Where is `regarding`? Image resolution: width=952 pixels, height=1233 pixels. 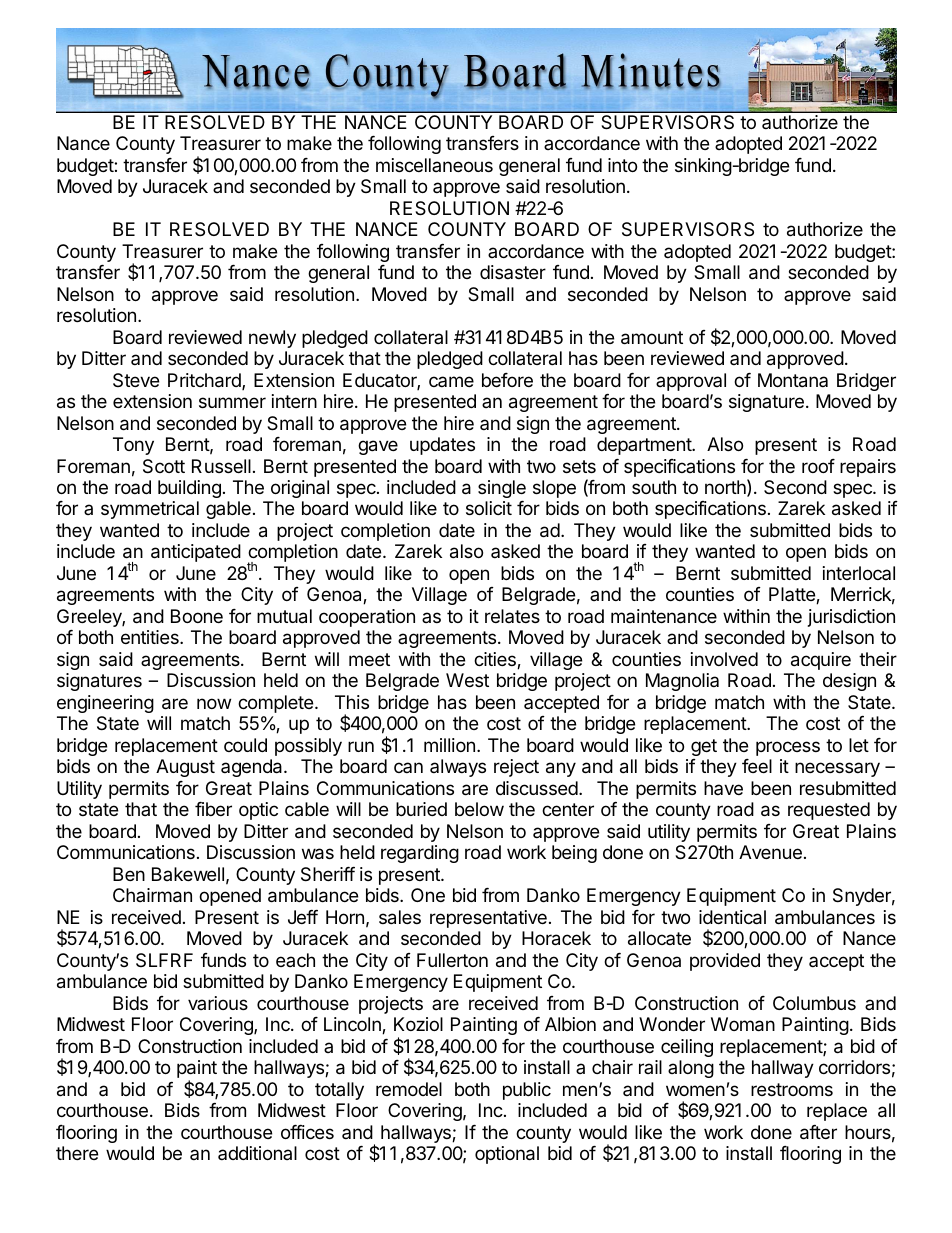
regarding is located at coordinates (420, 854).
